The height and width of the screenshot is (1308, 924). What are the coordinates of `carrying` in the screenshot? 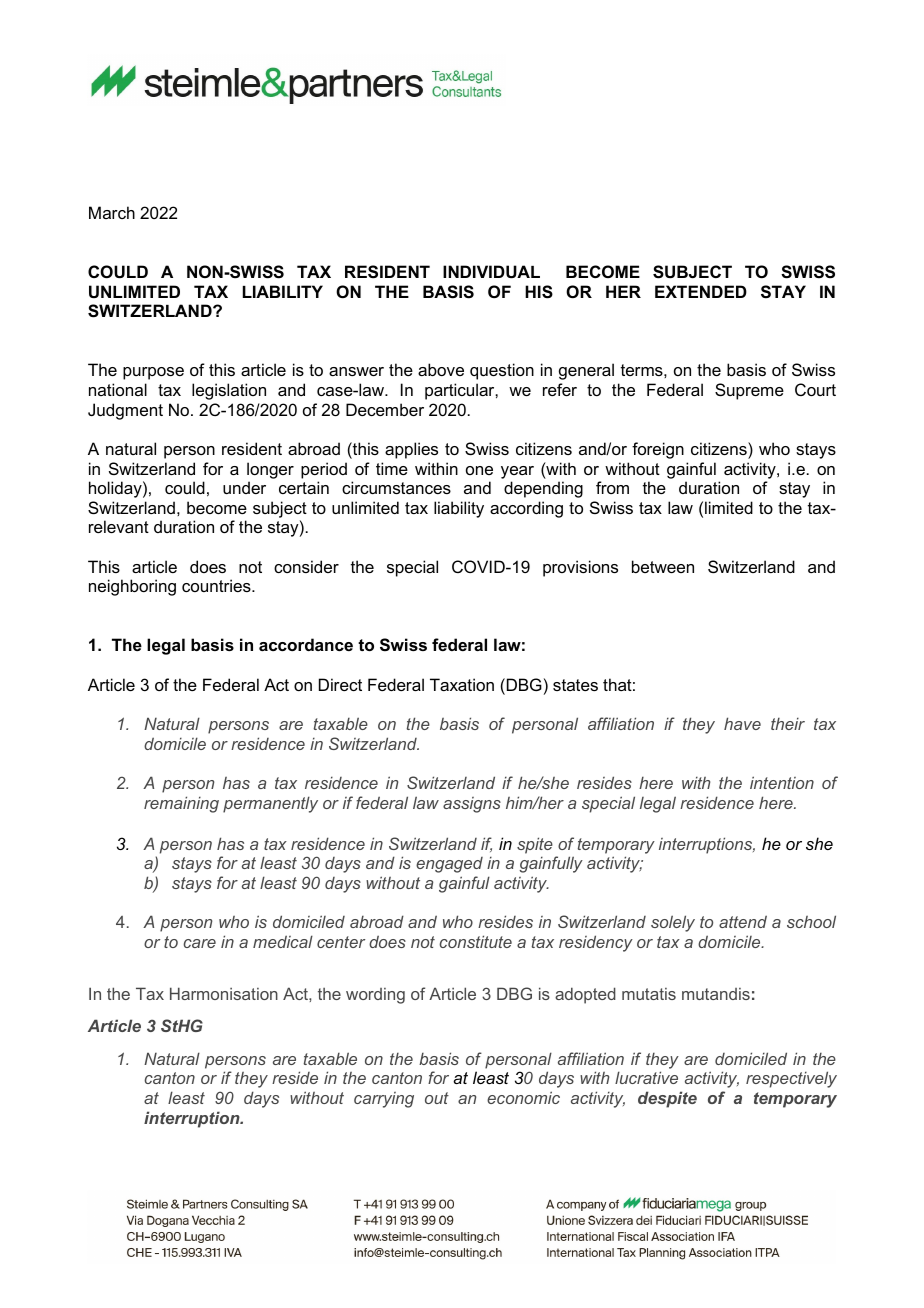 It's located at (384, 1100).
